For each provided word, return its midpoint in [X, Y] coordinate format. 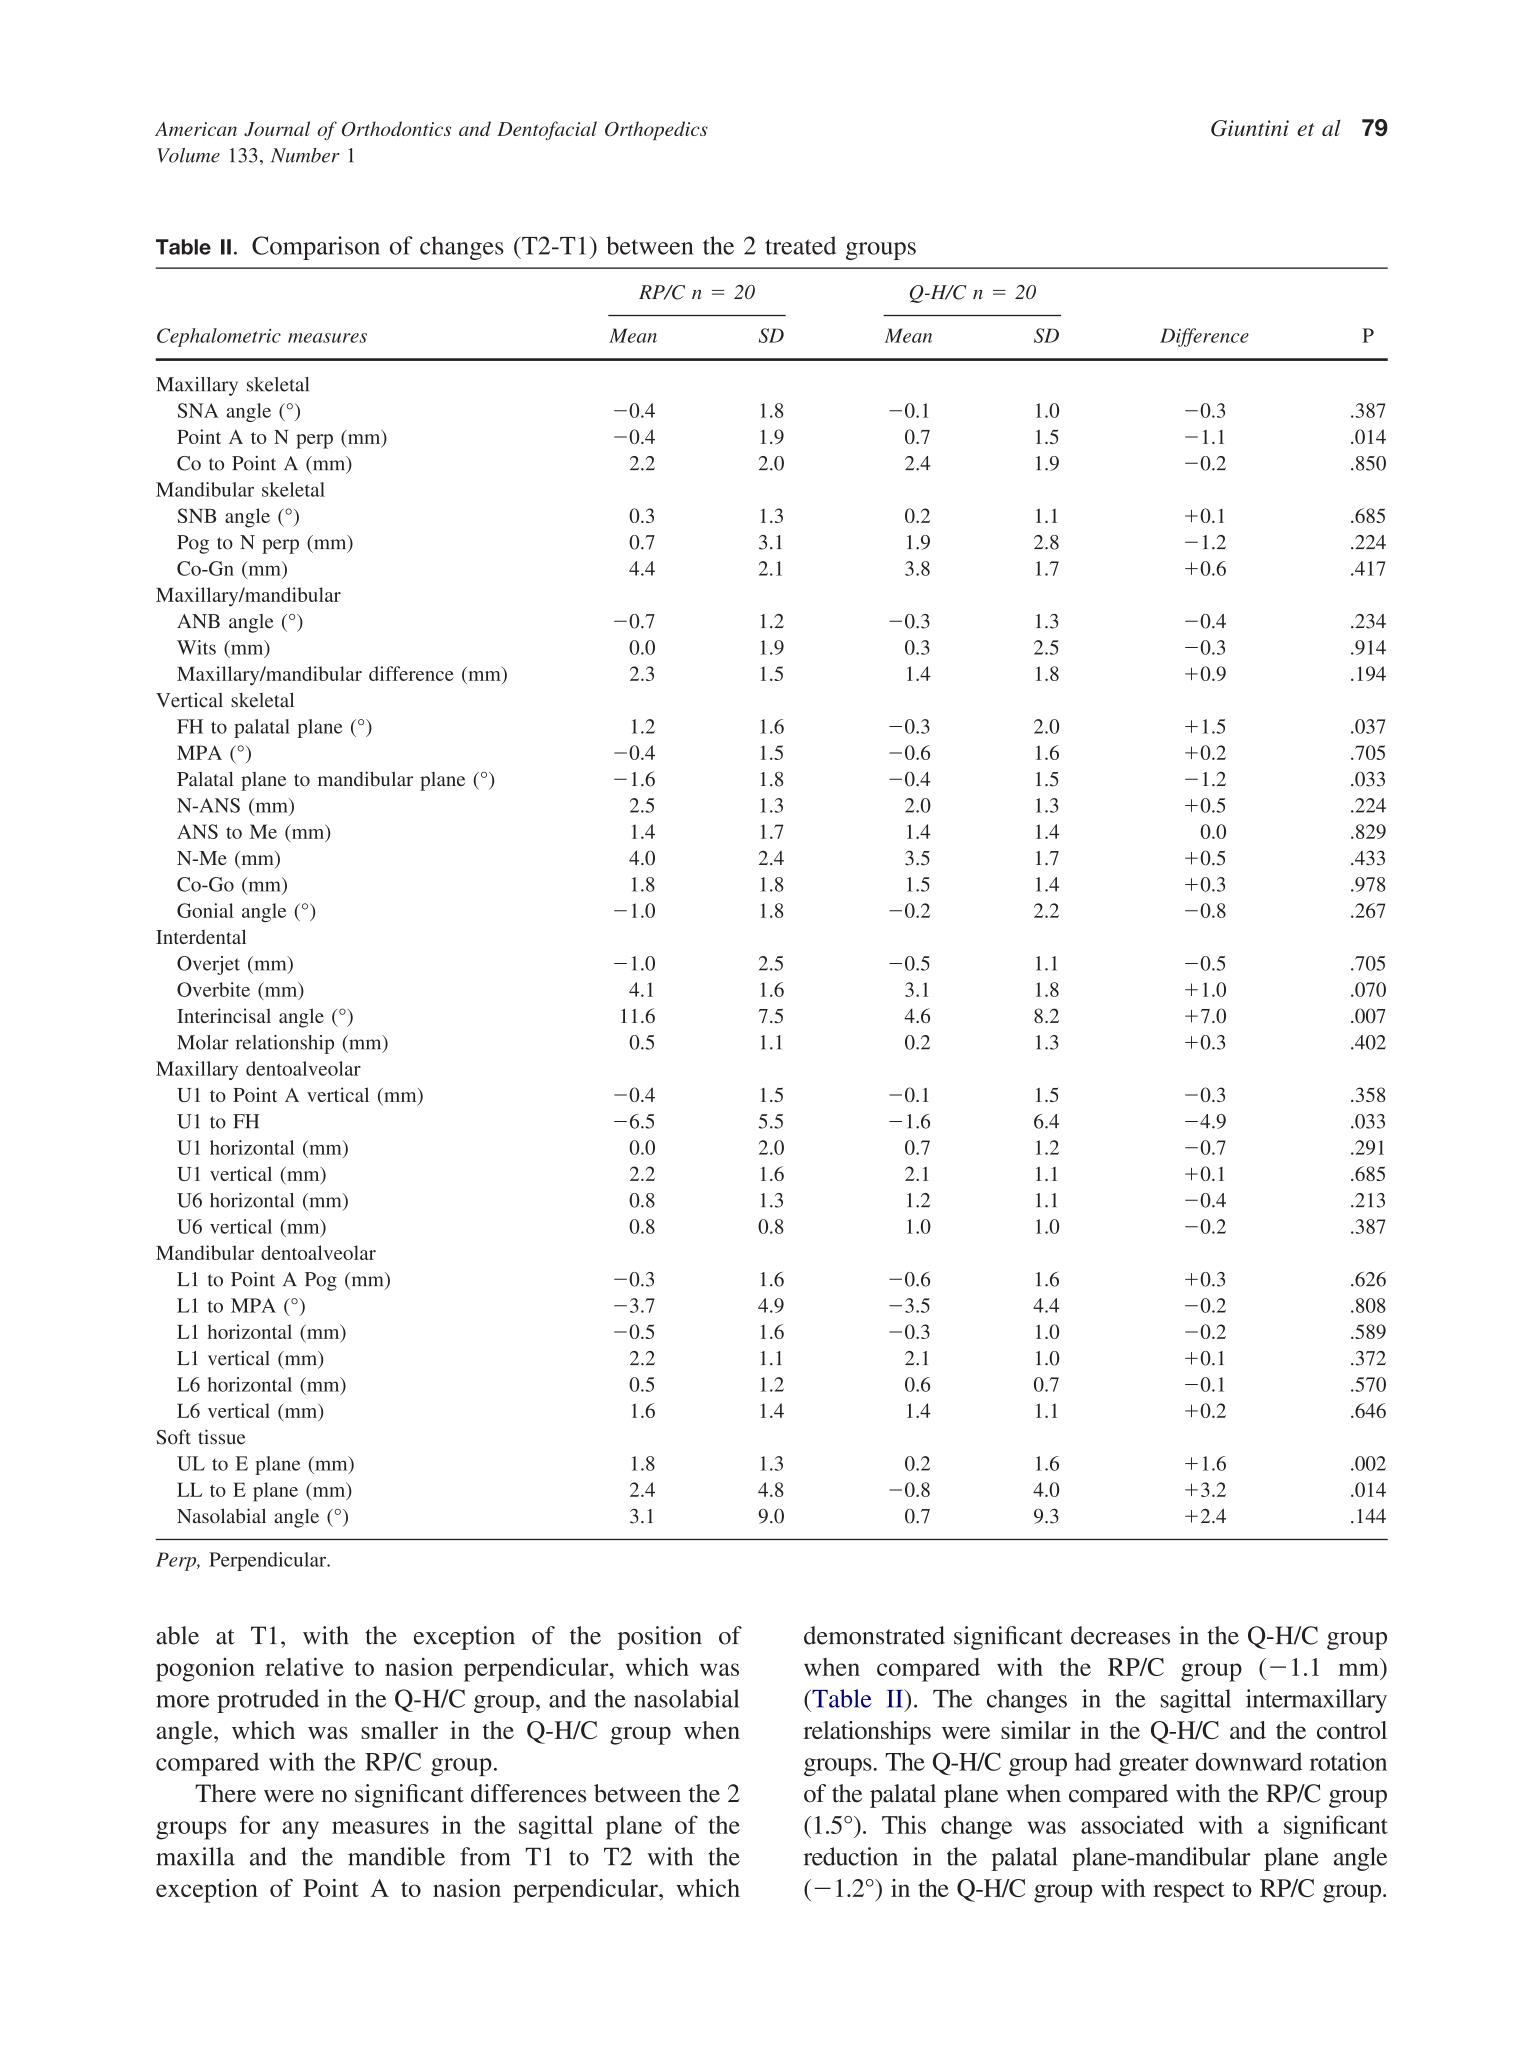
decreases [1120, 1635]
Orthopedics [656, 130]
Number [305, 155]
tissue [221, 1437]
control [1352, 1730]
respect [1189, 1892]
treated [801, 245]
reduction [851, 1856]
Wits [196, 647]
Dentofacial [547, 130]
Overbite [213, 989]
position [660, 1638]
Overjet [208, 965]
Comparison [316, 248]
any [300, 1830]
